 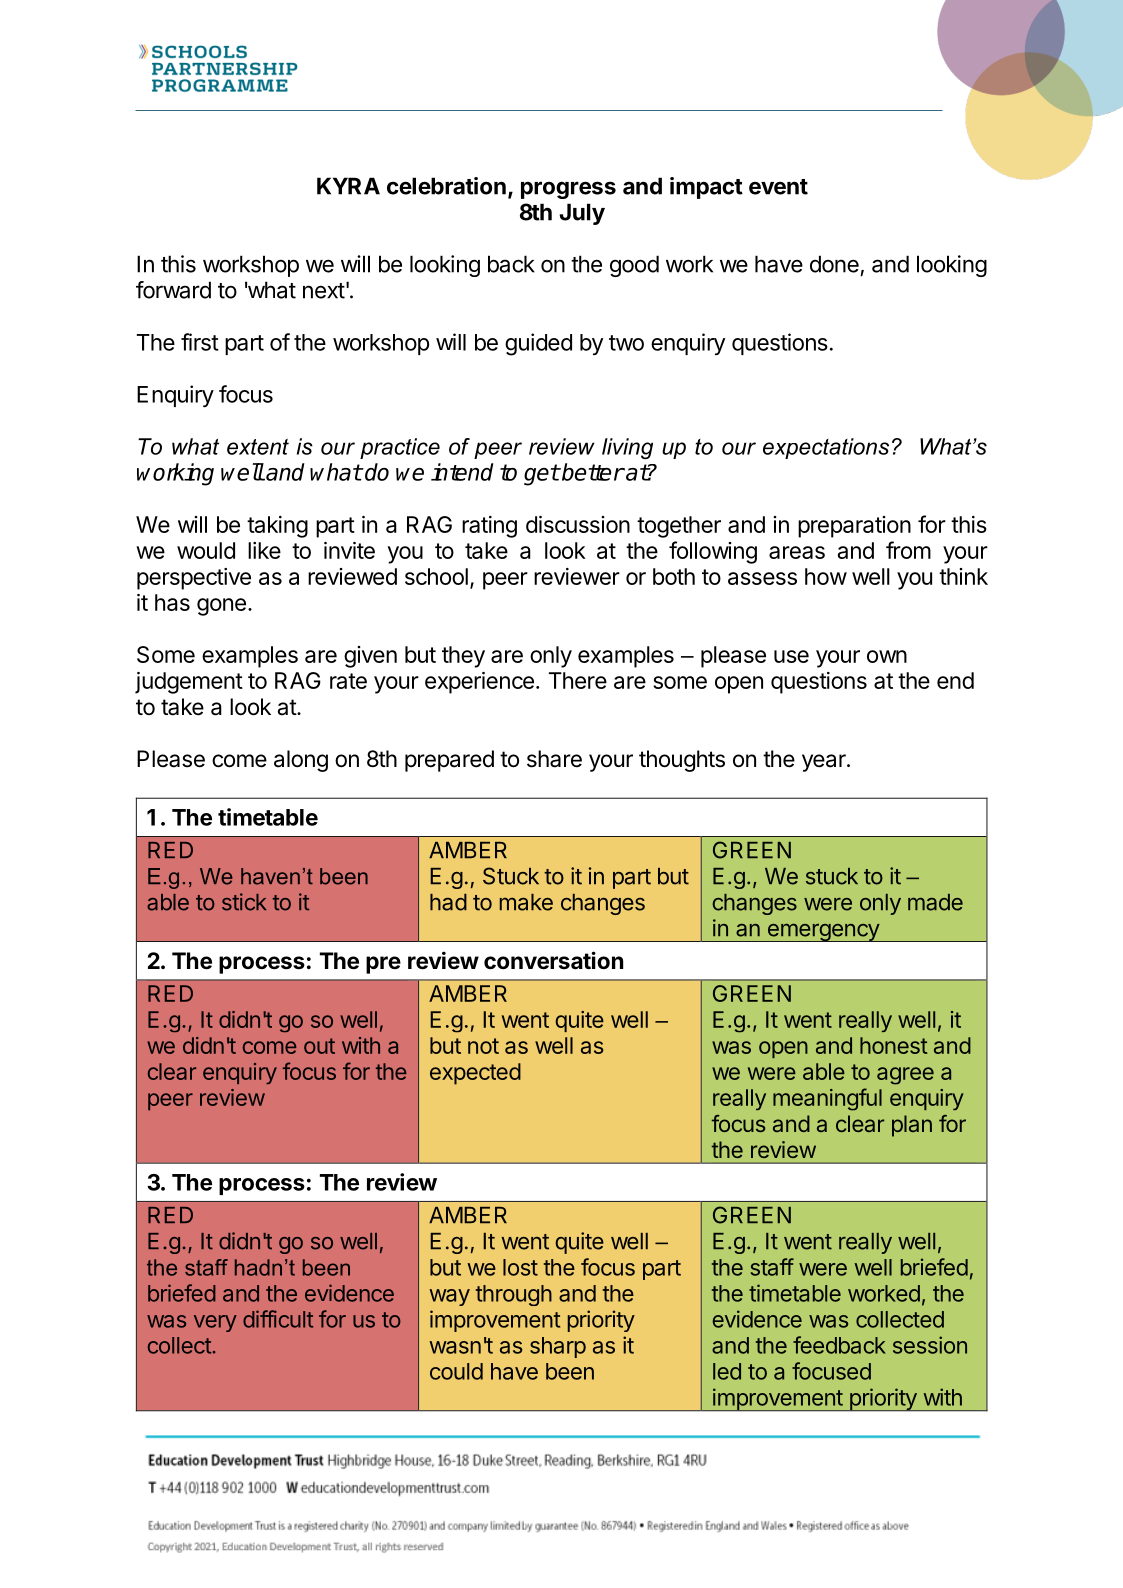 What do you see at coordinates (823, 932) in the page?
I see `emergency` at bounding box center [823, 932].
